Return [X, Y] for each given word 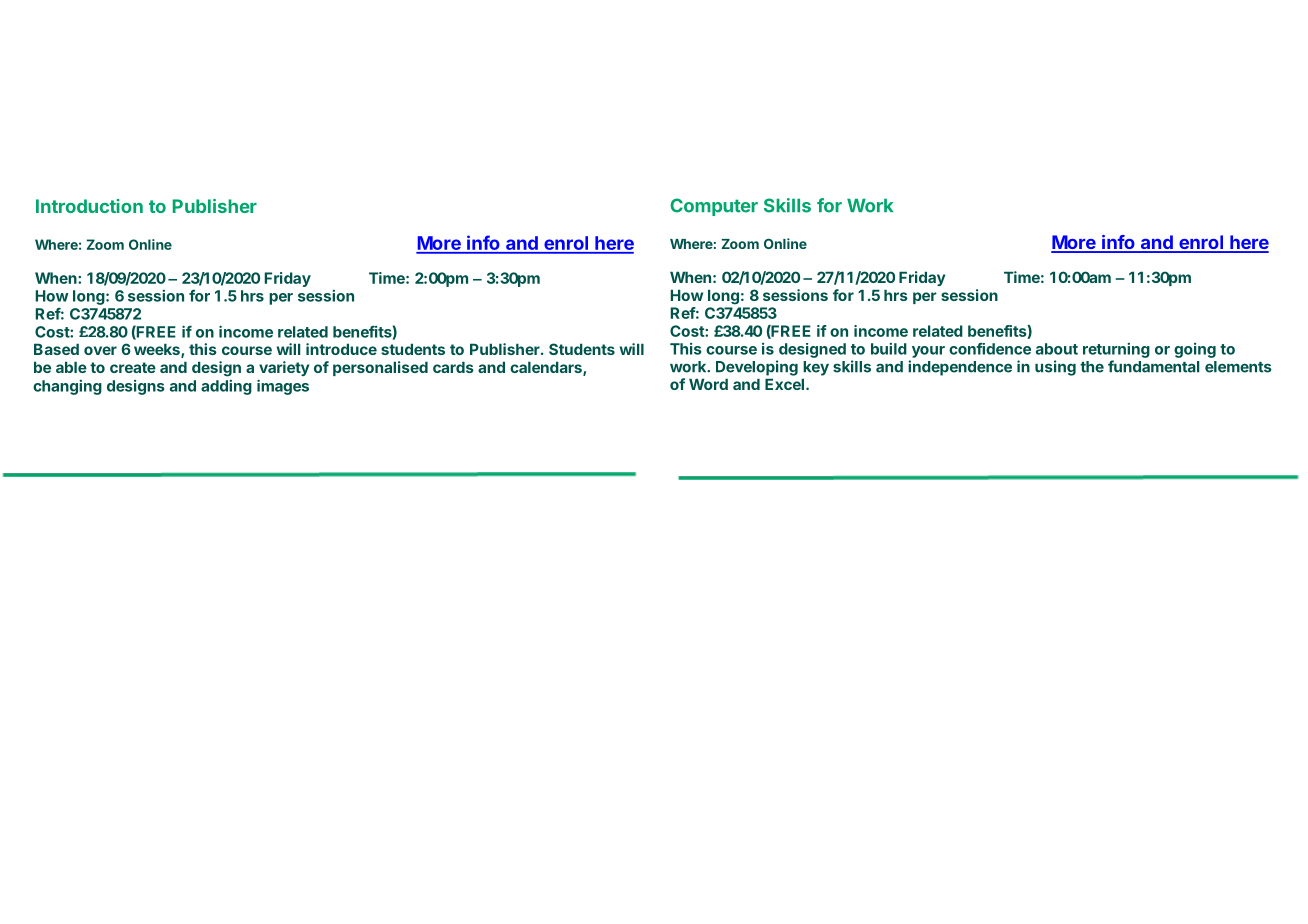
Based [56, 349]
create [133, 367]
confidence [990, 349]
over [100, 350]
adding [226, 387]
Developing [757, 368]
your [928, 352]
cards [453, 367]
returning [1116, 350]
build [889, 349]
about [1057, 349]
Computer [714, 207]
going [1195, 350]
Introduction [89, 206]
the [1092, 367]
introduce [341, 349]
